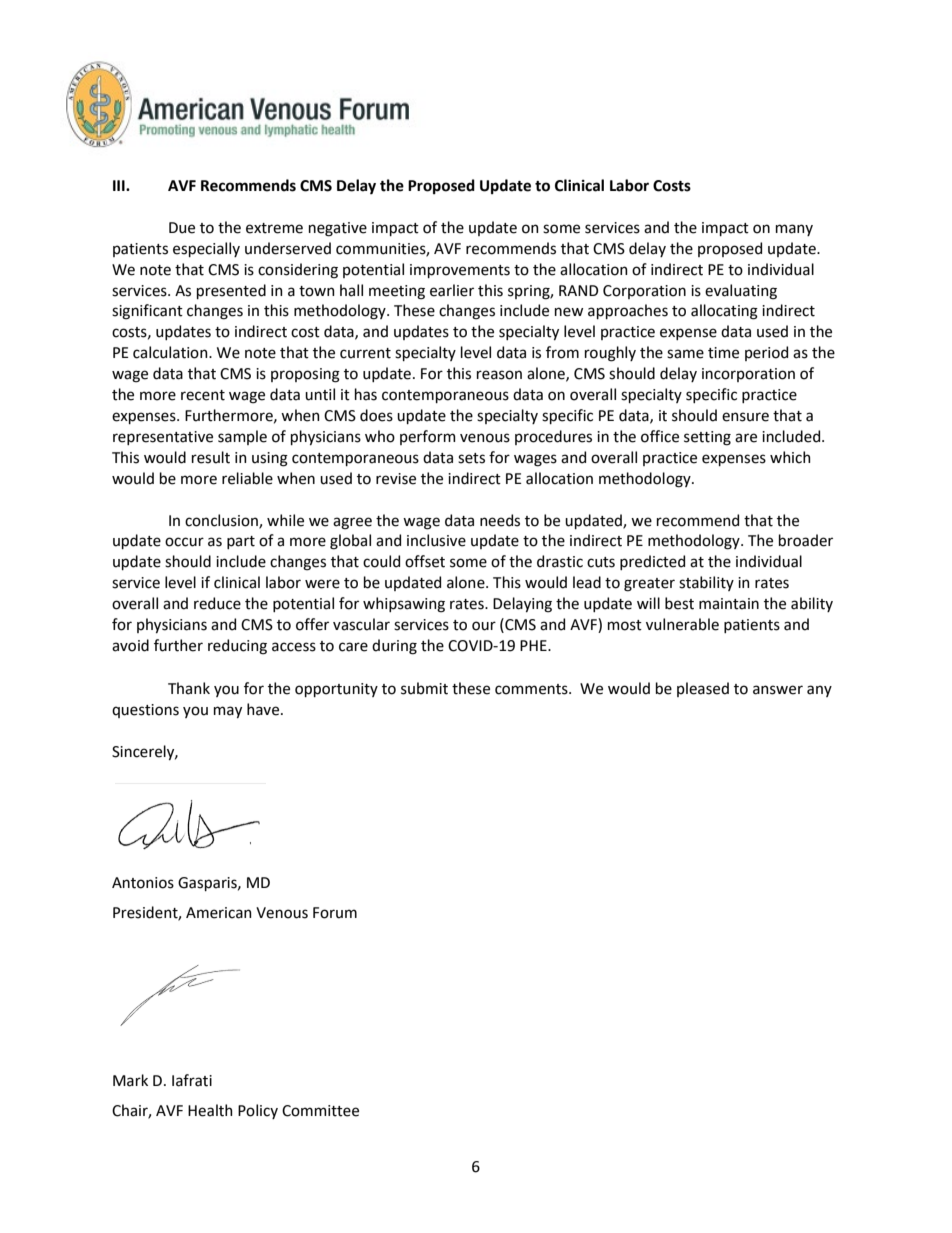  I want to click on improvements, so click(460, 271).
